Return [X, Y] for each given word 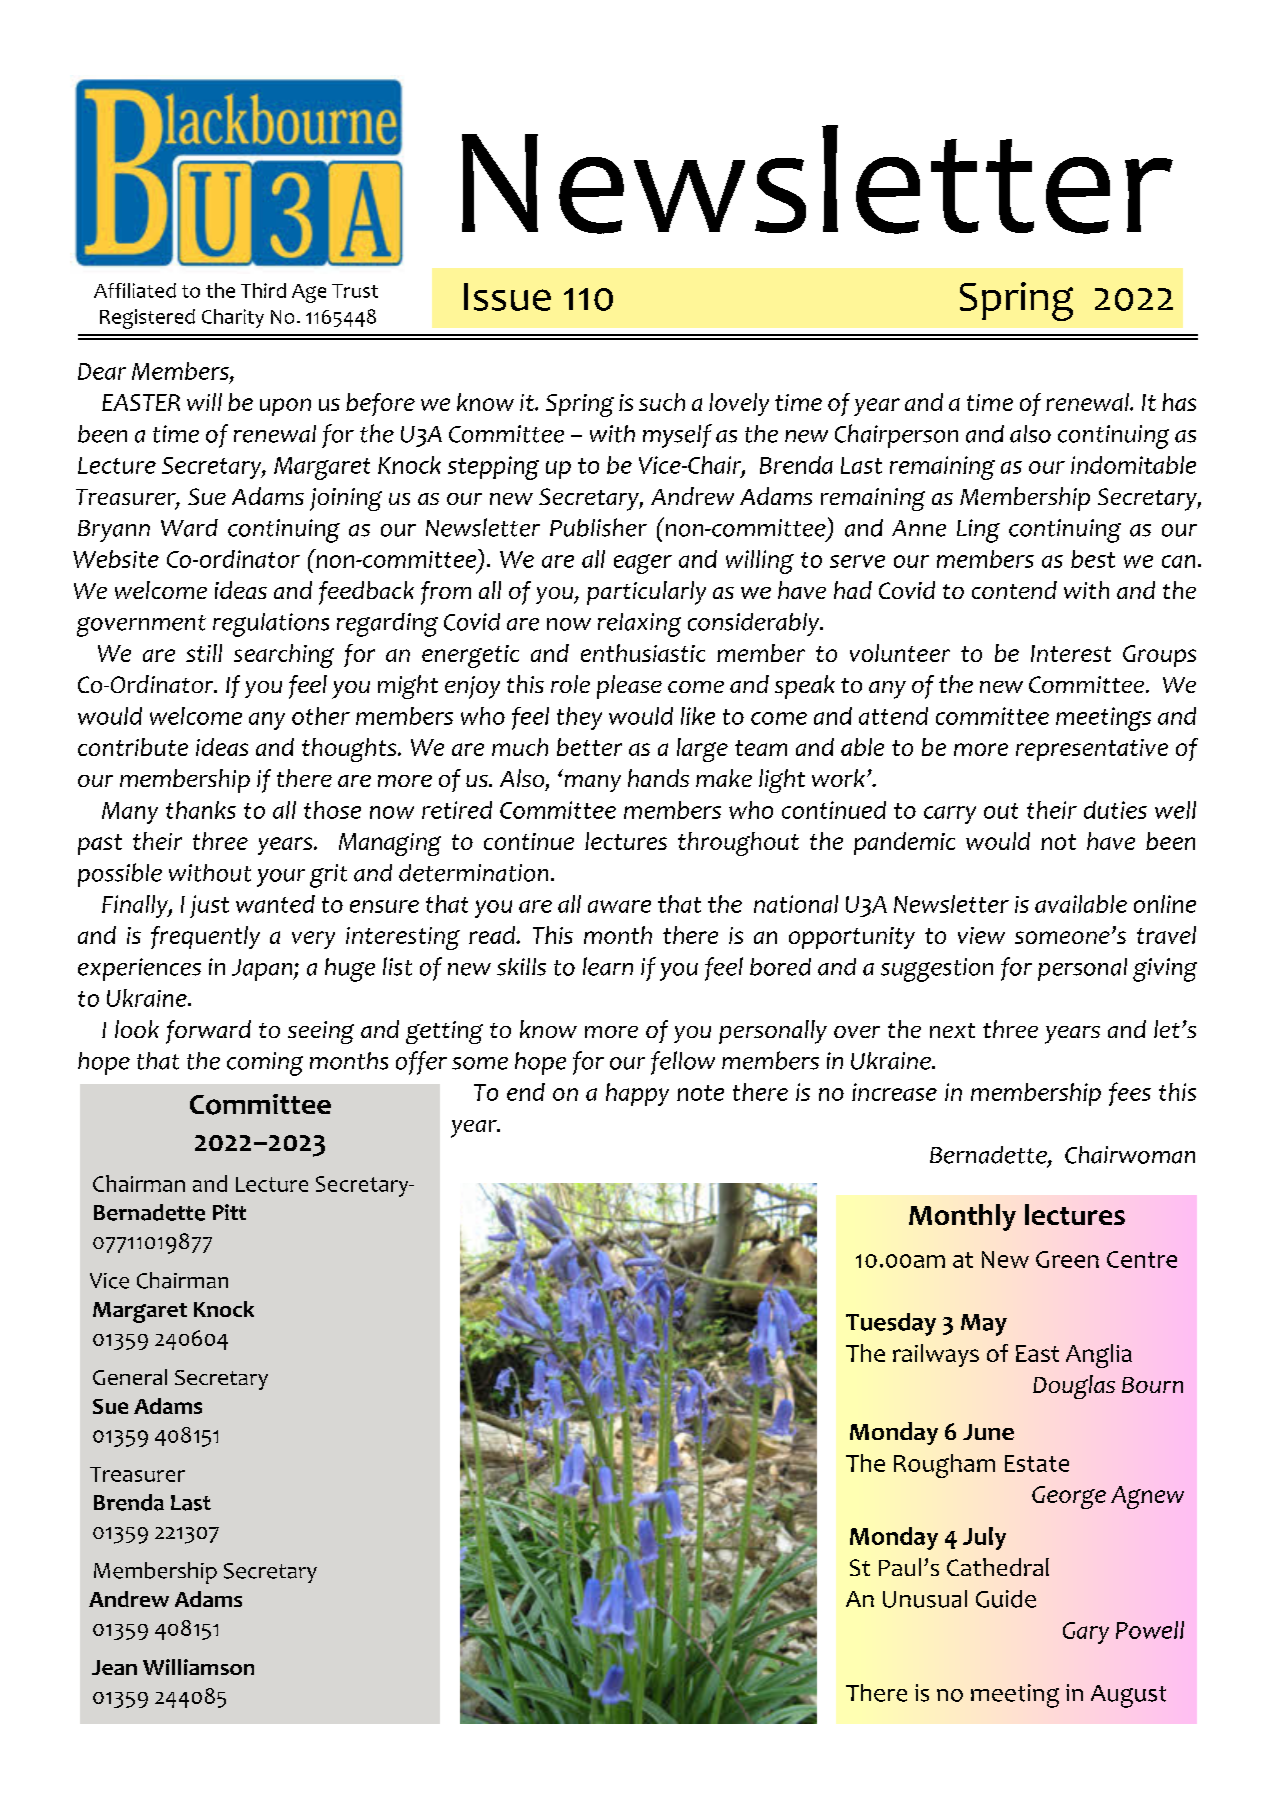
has [1179, 402]
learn [608, 966]
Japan [263, 970]
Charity [233, 318]
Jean [114, 1667]
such [662, 402]
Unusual [925, 1599]
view [981, 935]
